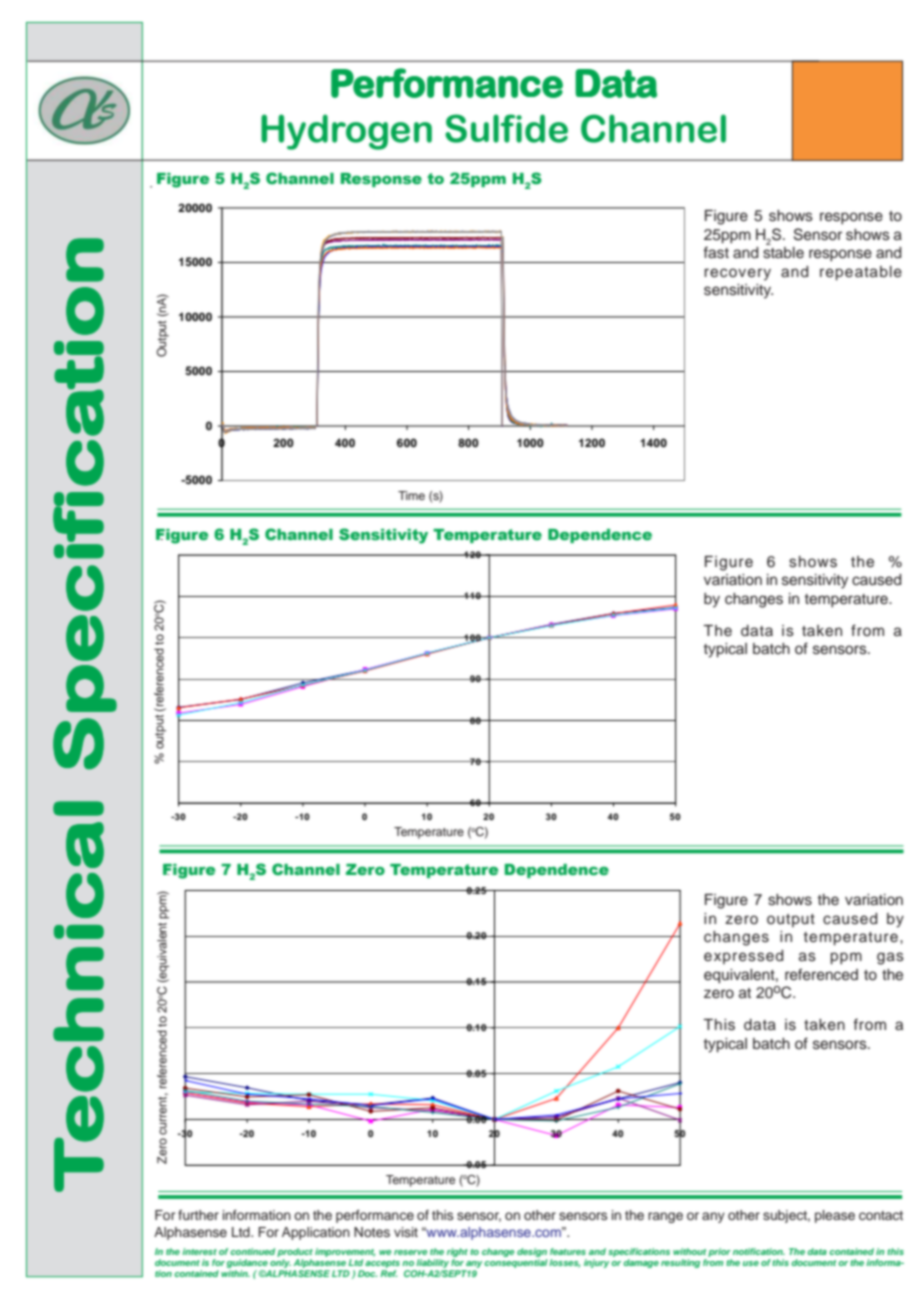 Image resolution: width=924 pixels, height=1308 pixels. Describe the element at coordinates (861, 273) in the screenshot. I see `repeatable` at that location.
